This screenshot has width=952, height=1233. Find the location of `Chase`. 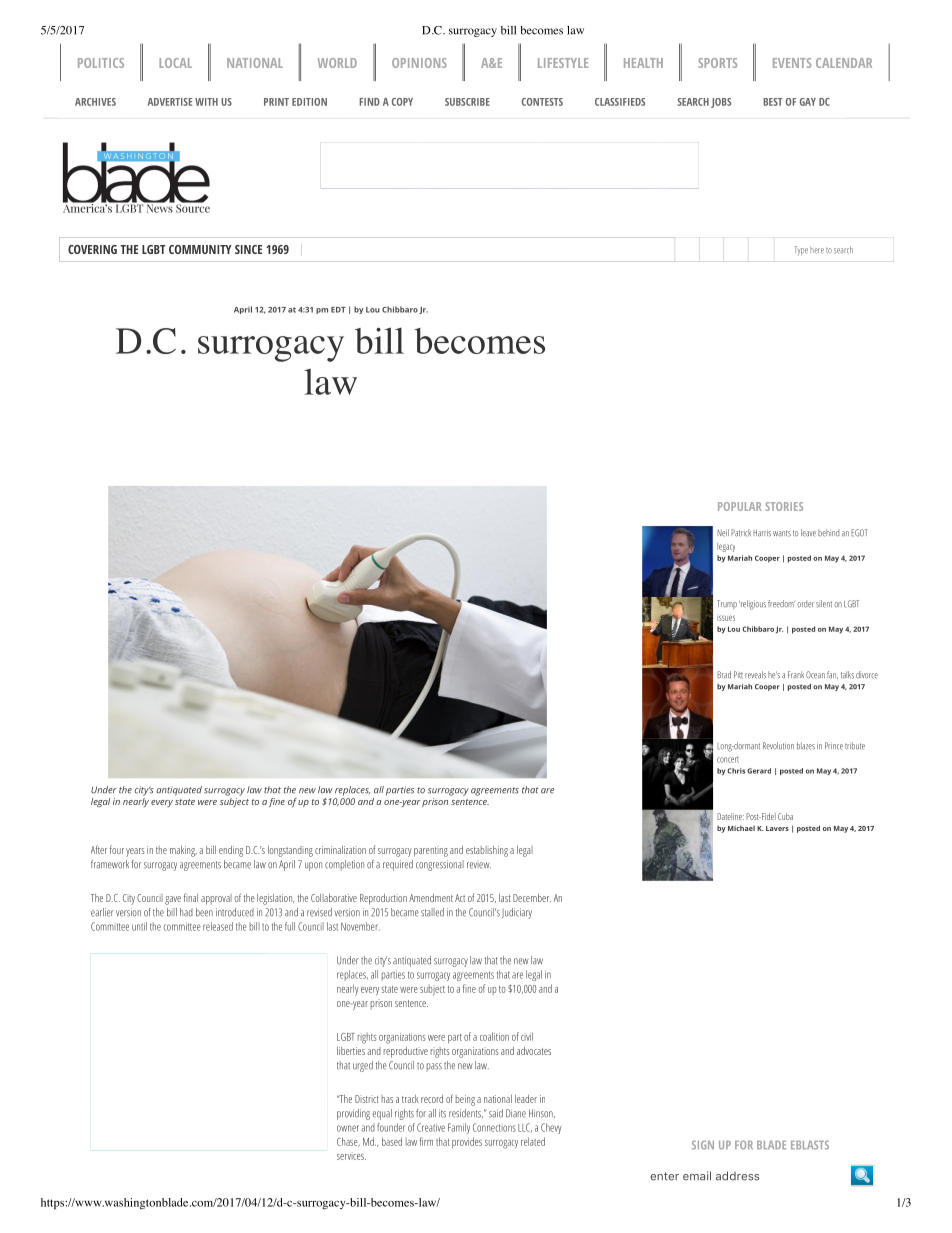

Chase is located at coordinates (348, 1142).
